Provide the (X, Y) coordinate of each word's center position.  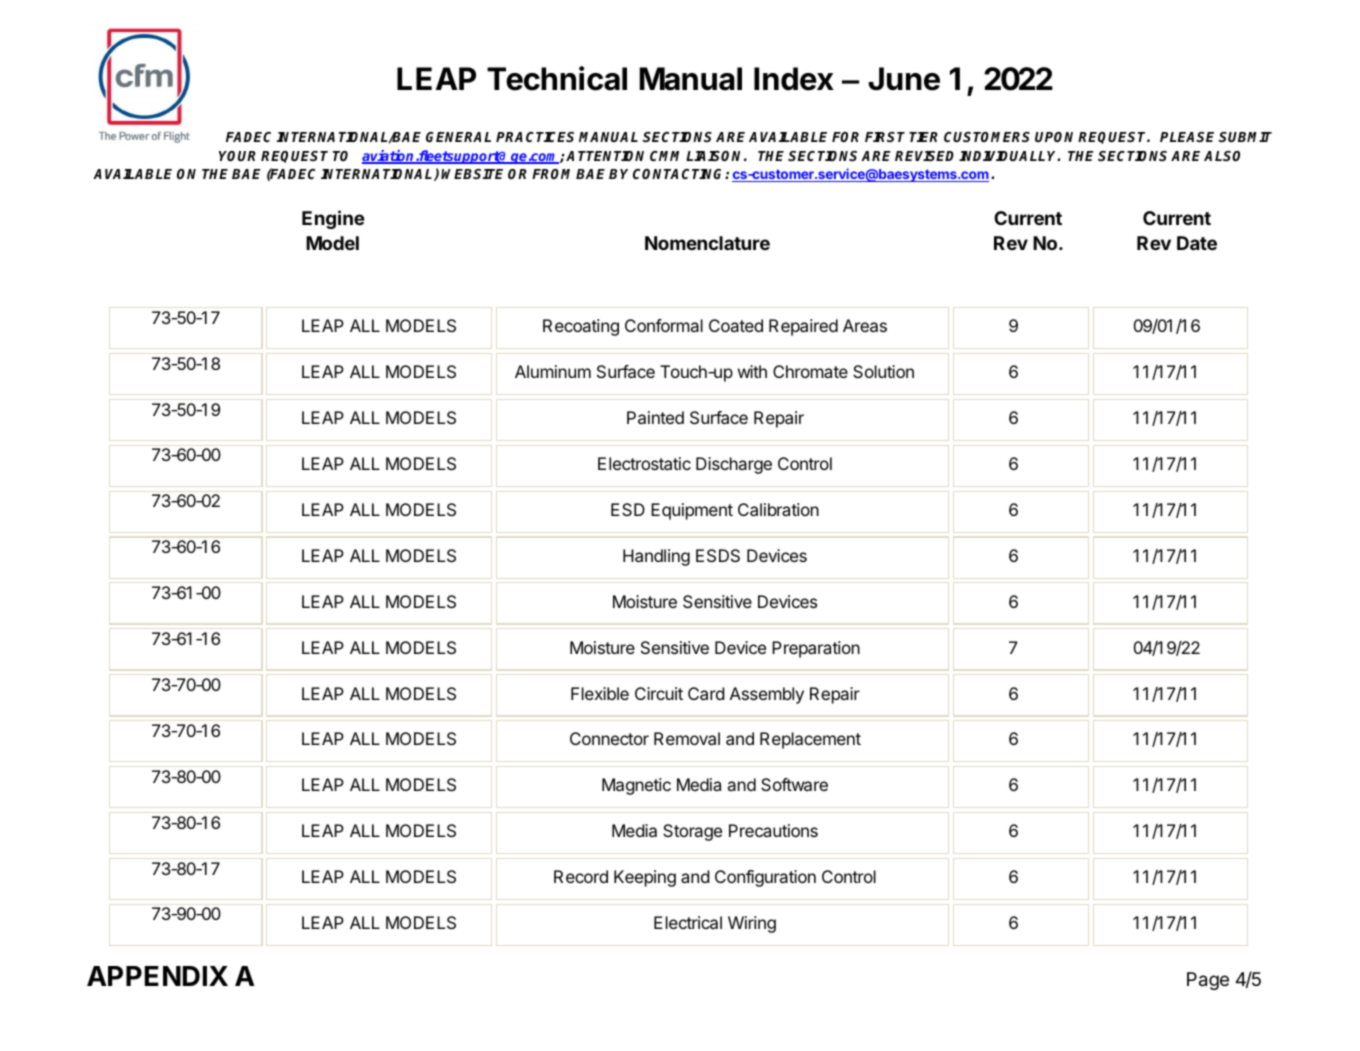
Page (1208, 981)
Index (794, 79)
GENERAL (458, 137)
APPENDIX (157, 976)
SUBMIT (1245, 137)
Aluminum (553, 371)
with (752, 371)
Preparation (816, 649)
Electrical (688, 922)
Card (706, 693)
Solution (883, 371)
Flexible (600, 693)
